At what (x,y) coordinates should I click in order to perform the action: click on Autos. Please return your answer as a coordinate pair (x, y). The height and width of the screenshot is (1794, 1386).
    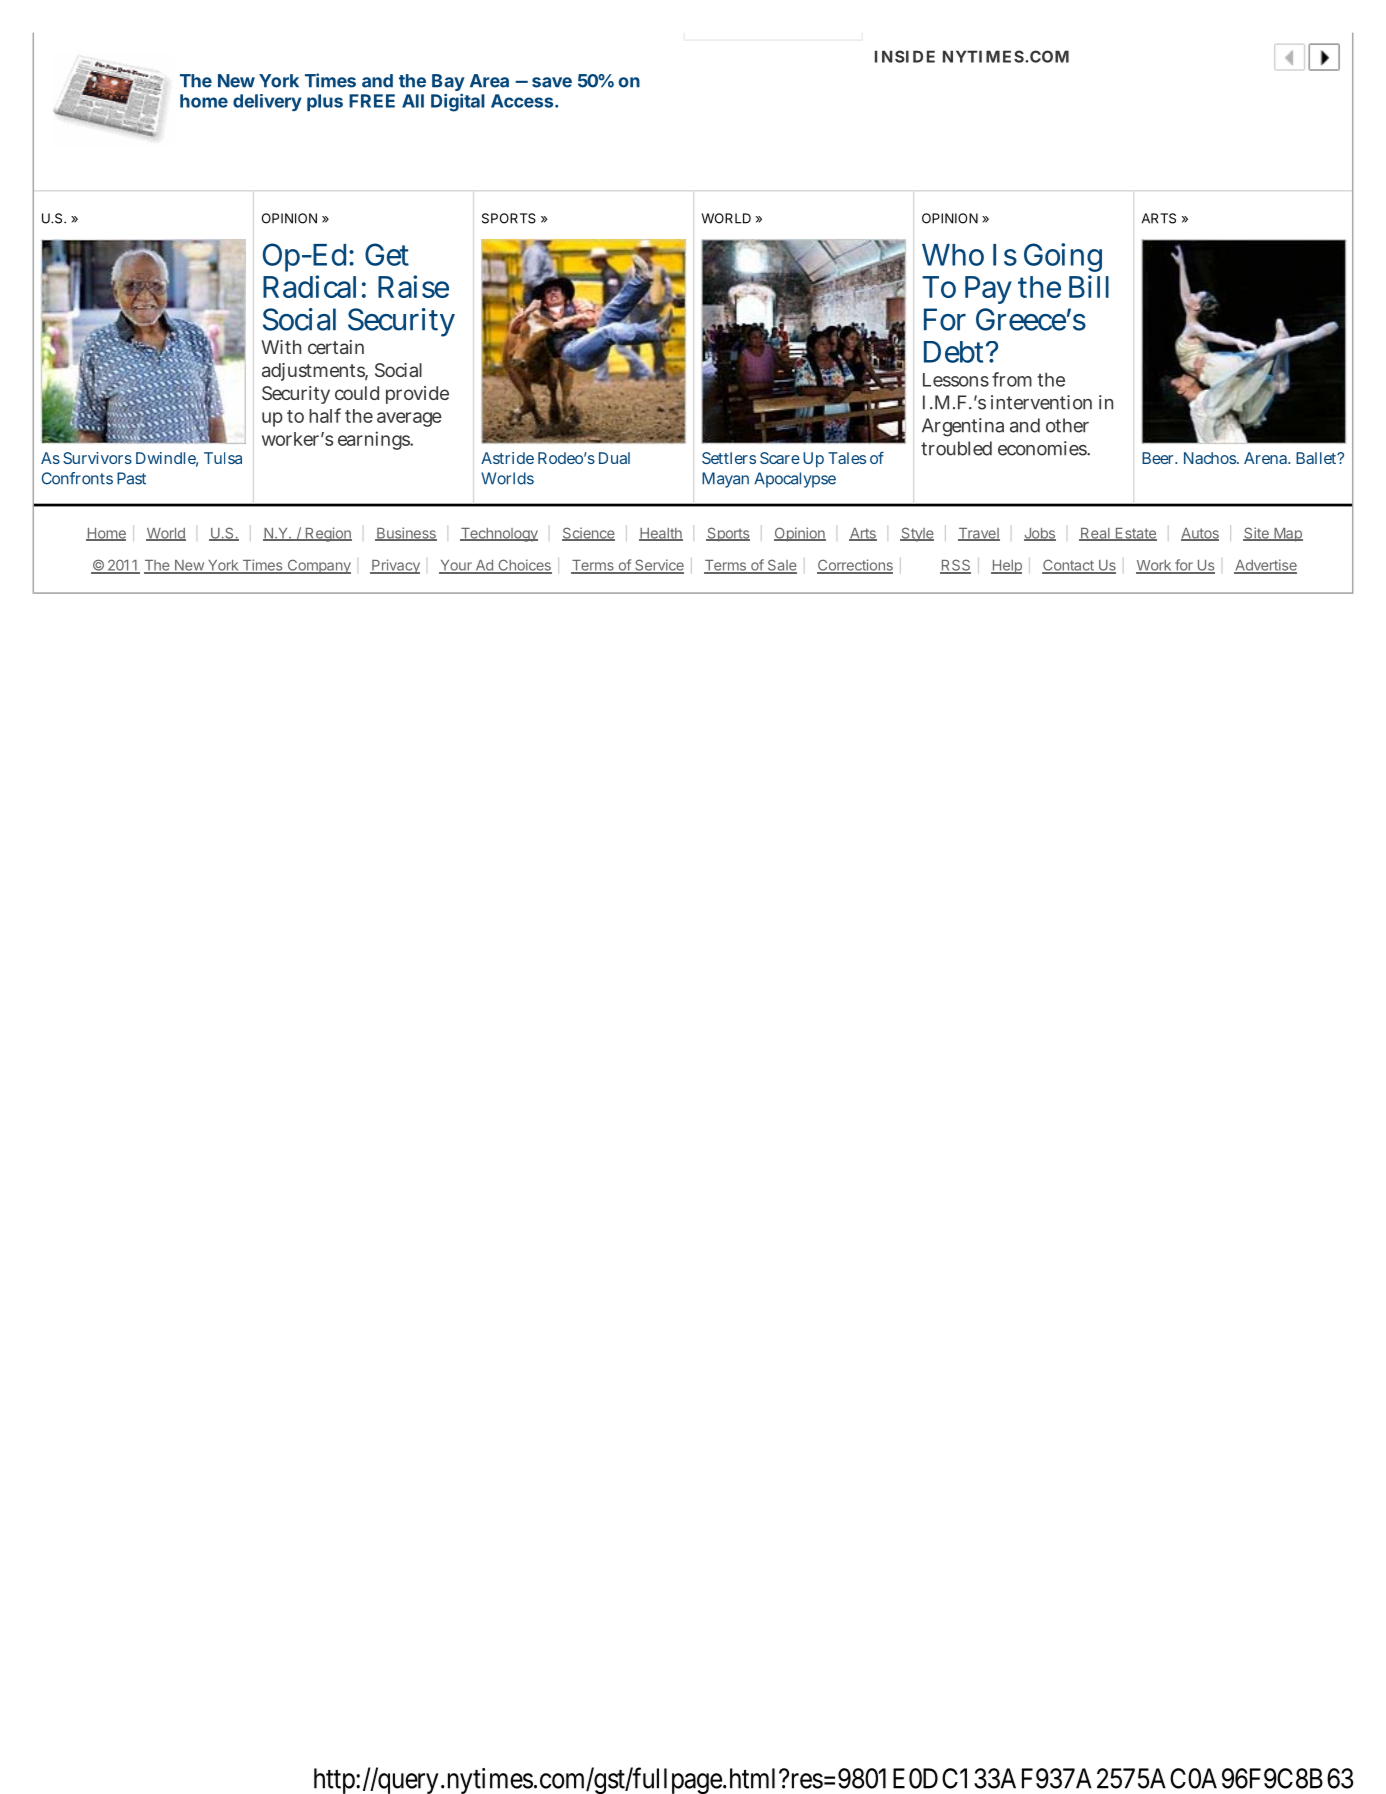
    Looking at the image, I should click on (1200, 534).
